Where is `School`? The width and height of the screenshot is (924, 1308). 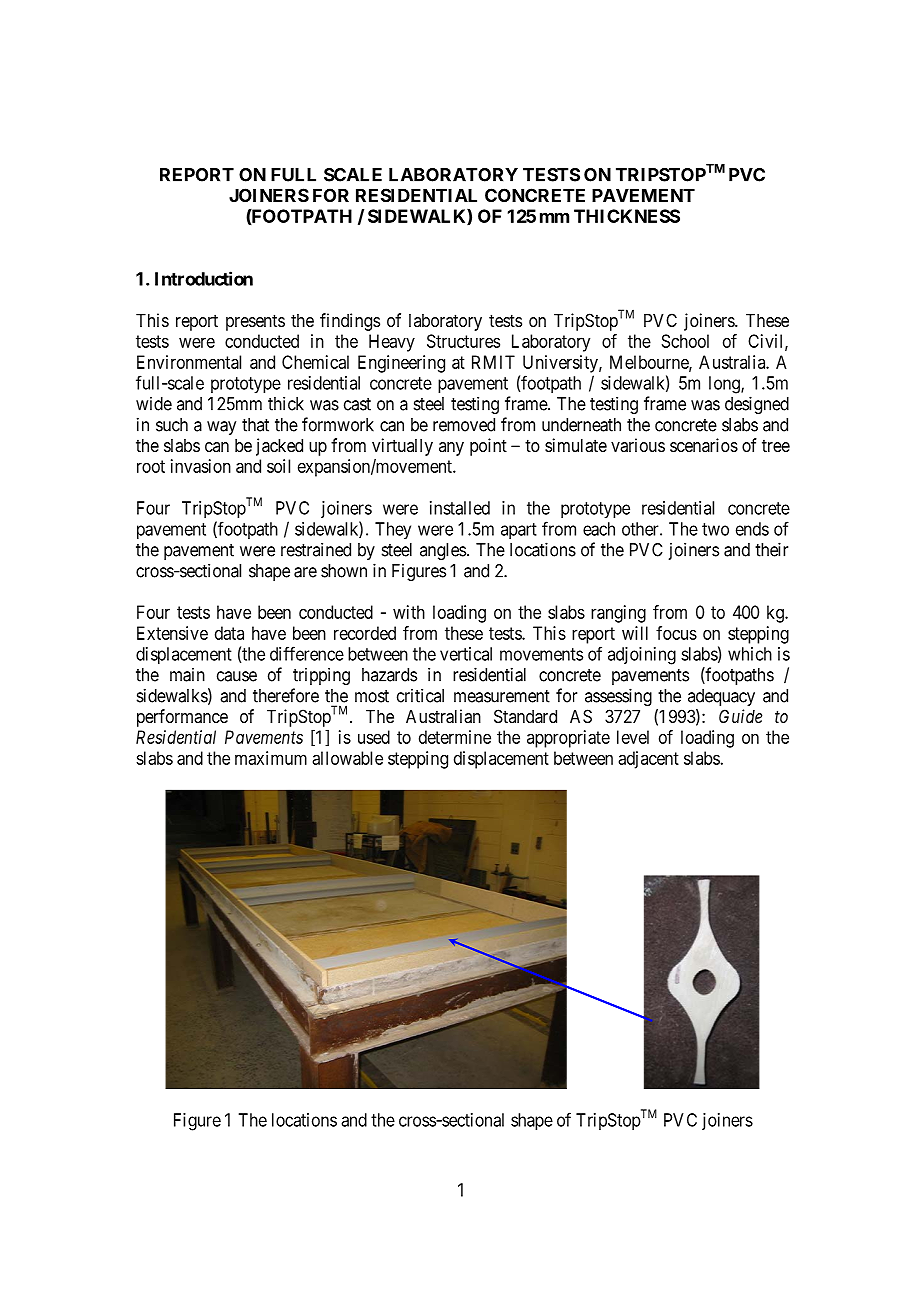
School is located at coordinates (685, 341).
